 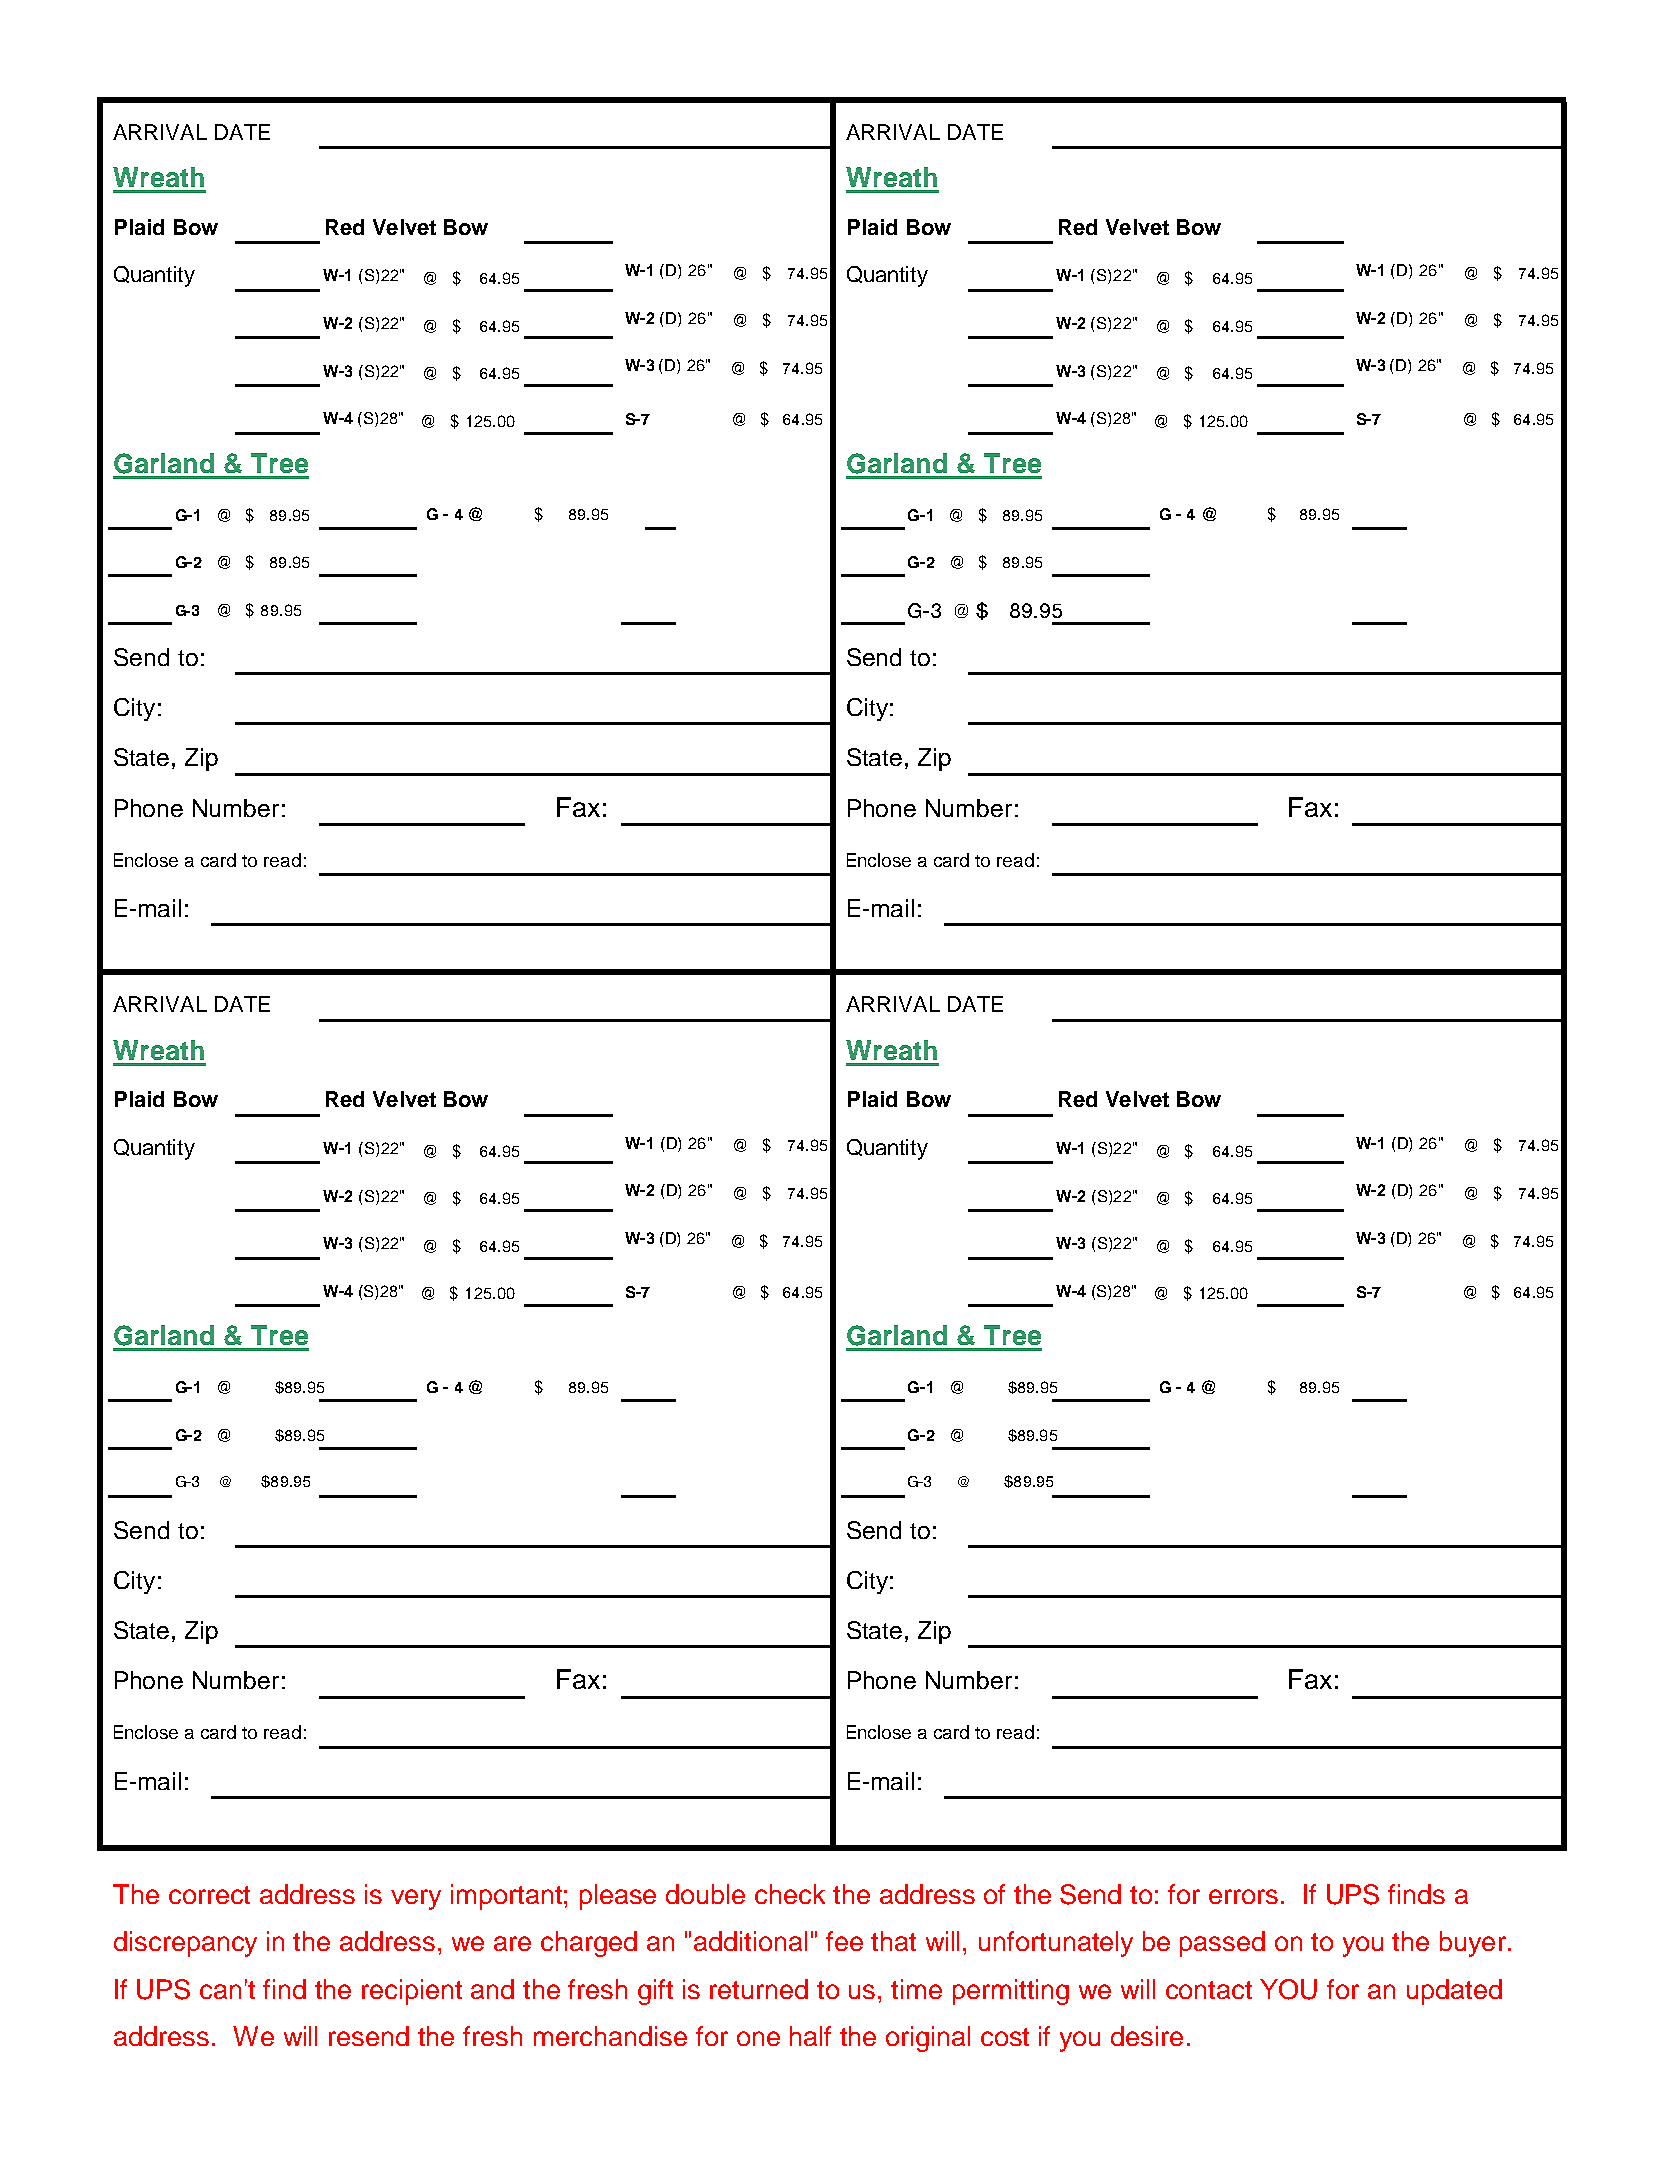 I want to click on merchandise, so click(x=610, y=2036).
